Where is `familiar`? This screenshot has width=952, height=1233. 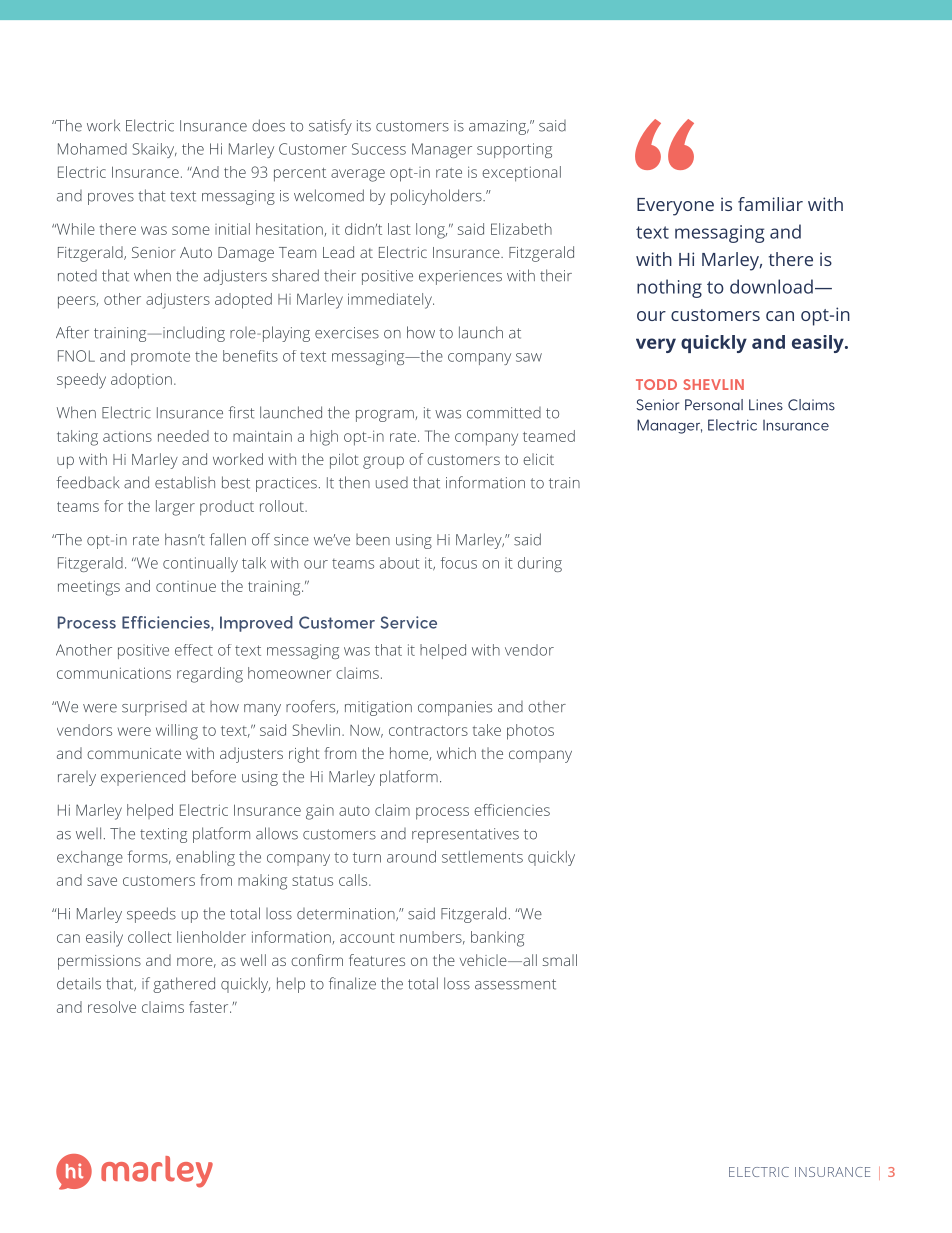 familiar is located at coordinates (770, 204).
